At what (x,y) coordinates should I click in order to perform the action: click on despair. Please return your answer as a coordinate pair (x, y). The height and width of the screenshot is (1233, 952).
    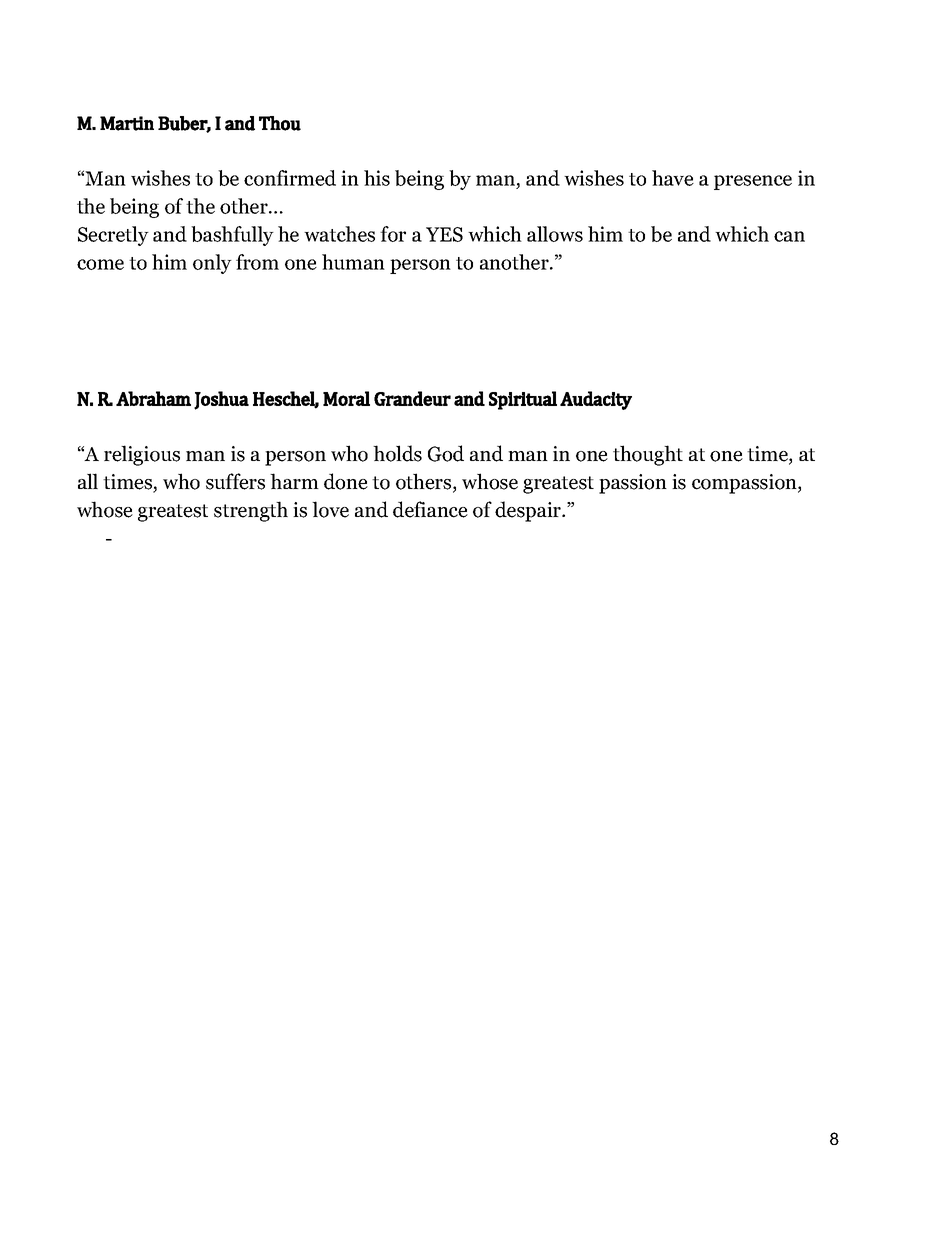
    Looking at the image, I should click on (529, 511).
